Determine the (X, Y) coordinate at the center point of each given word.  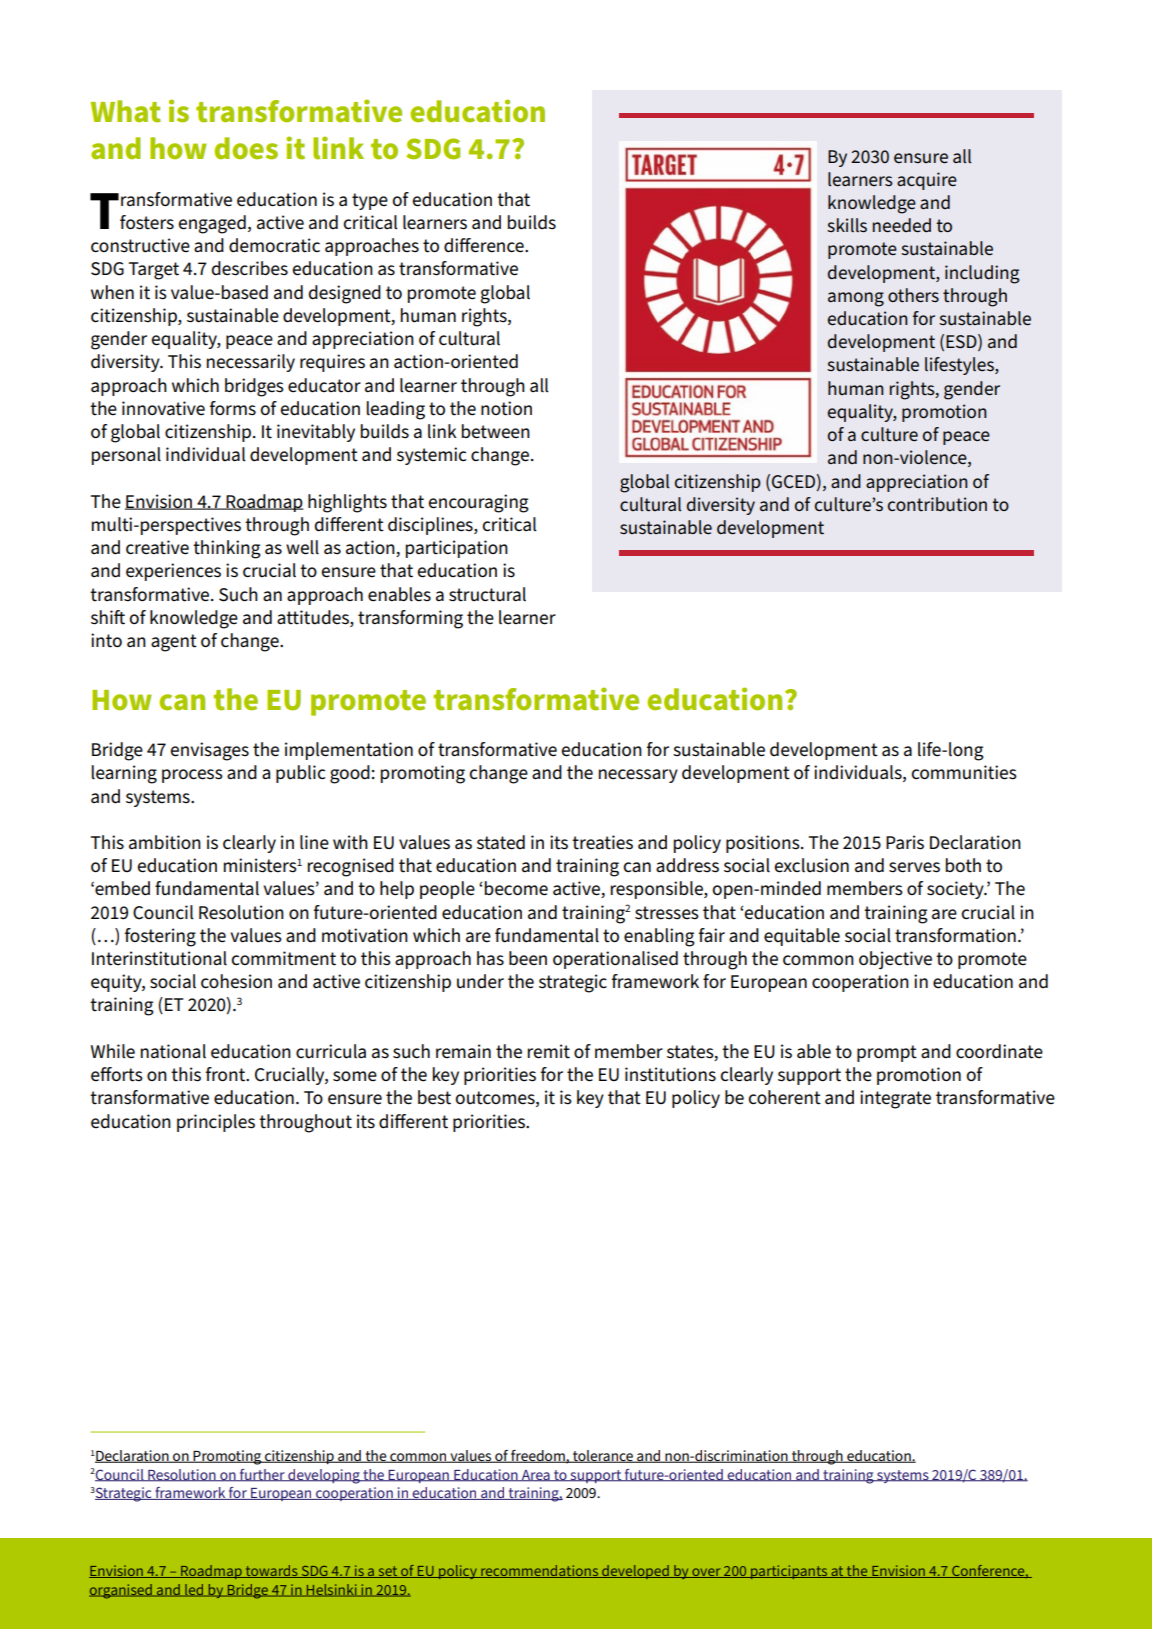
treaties (602, 842)
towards (271, 1571)
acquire (927, 181)
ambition (165, 842)
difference (485, 245)
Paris (905, 842)
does (246, 148)
